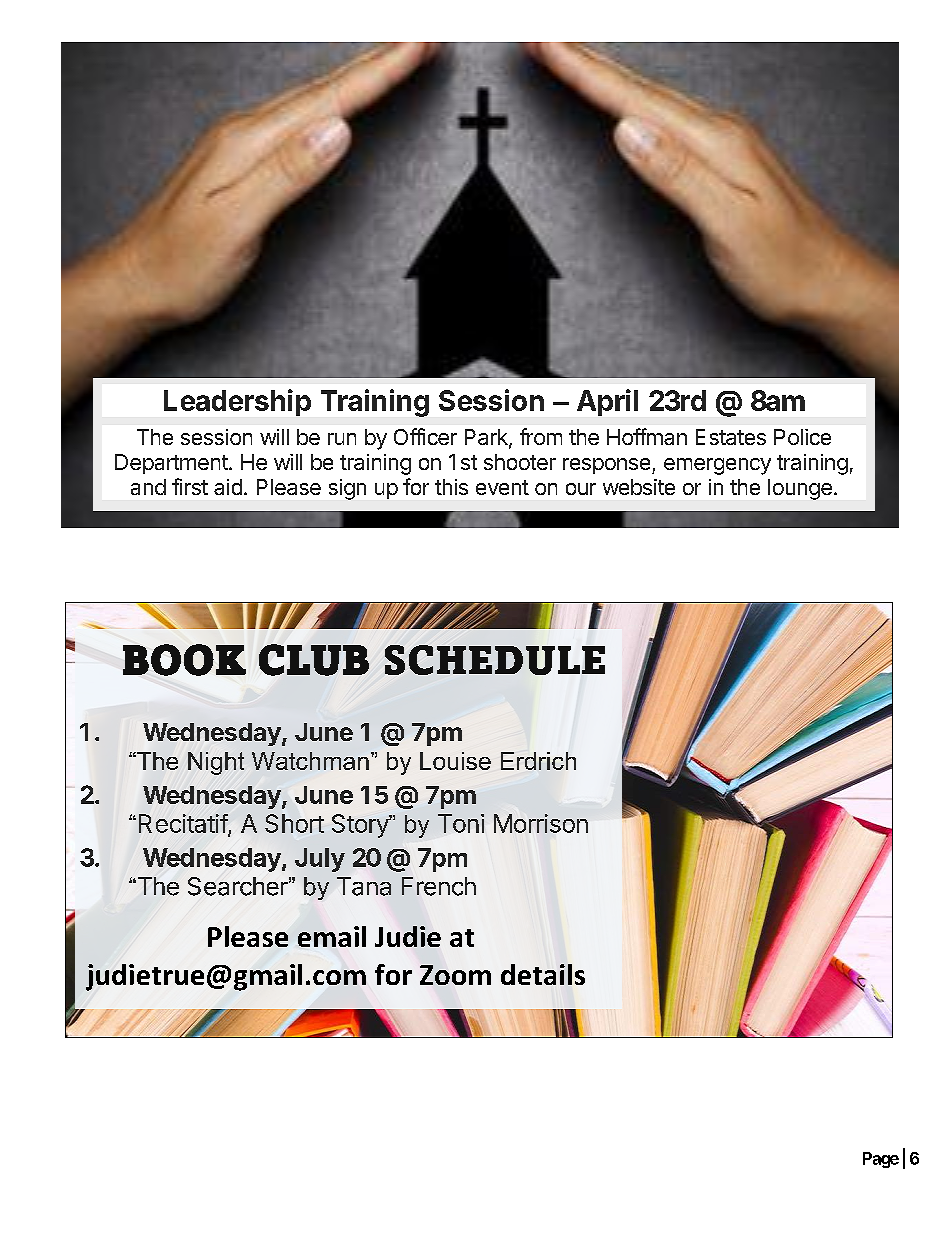 The image size is (952, 1233). Describe the element at coordinates (541, 823) in the page. I see `Morrison` at that location.
